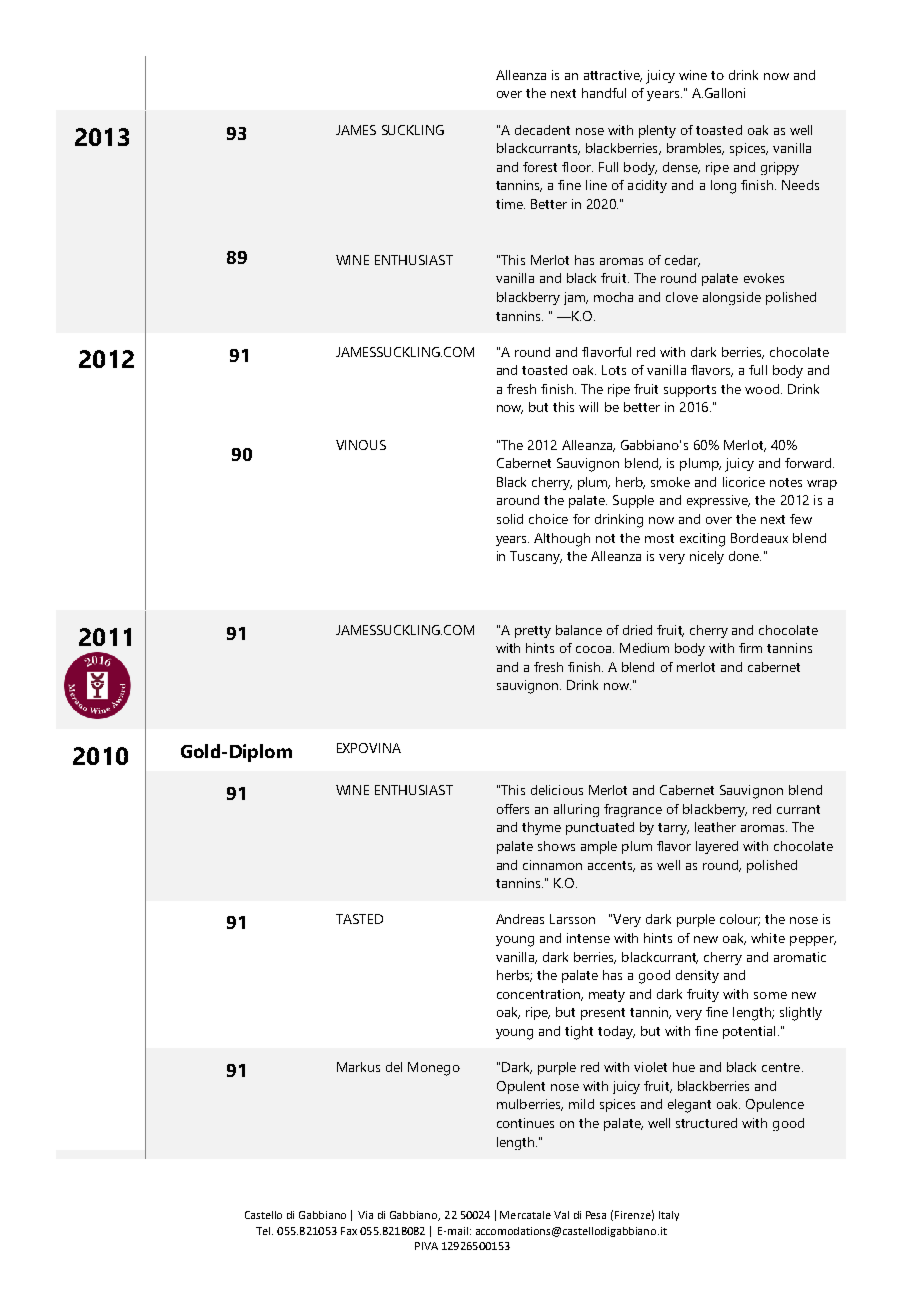  What do you see at coordinates (510, 519) in the screenshot?
I see `solid` at bounding box center [510, 519].
